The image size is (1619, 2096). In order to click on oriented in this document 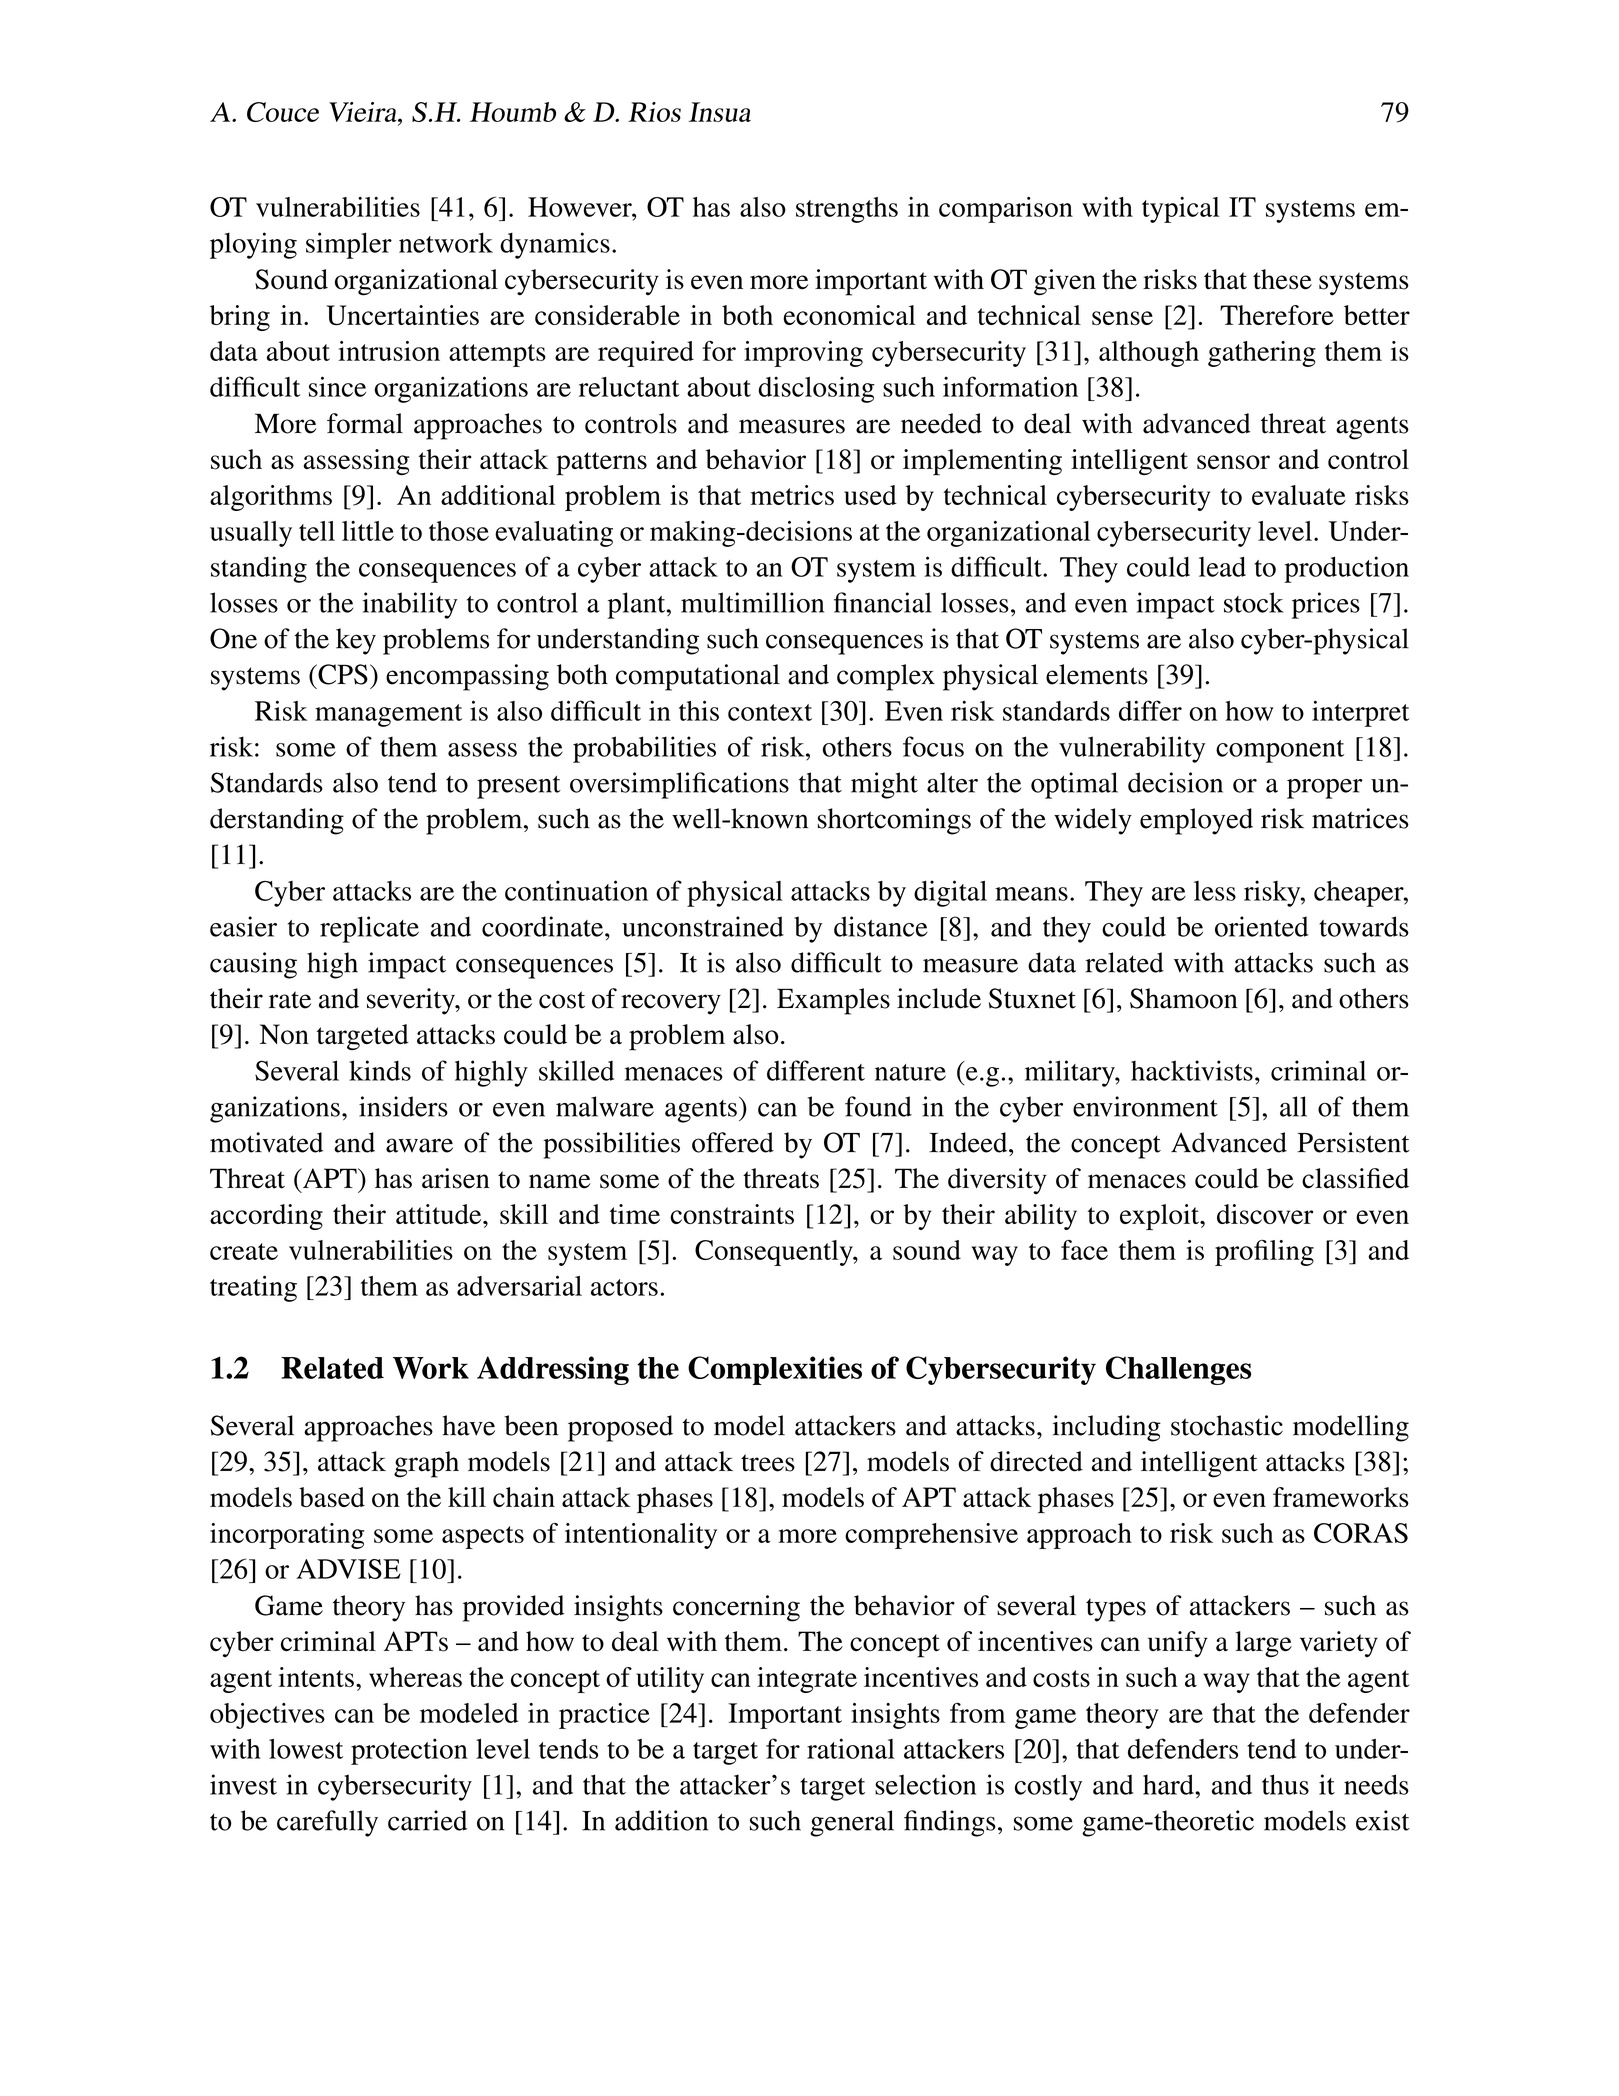, I will do `click(1261, 926)`.
